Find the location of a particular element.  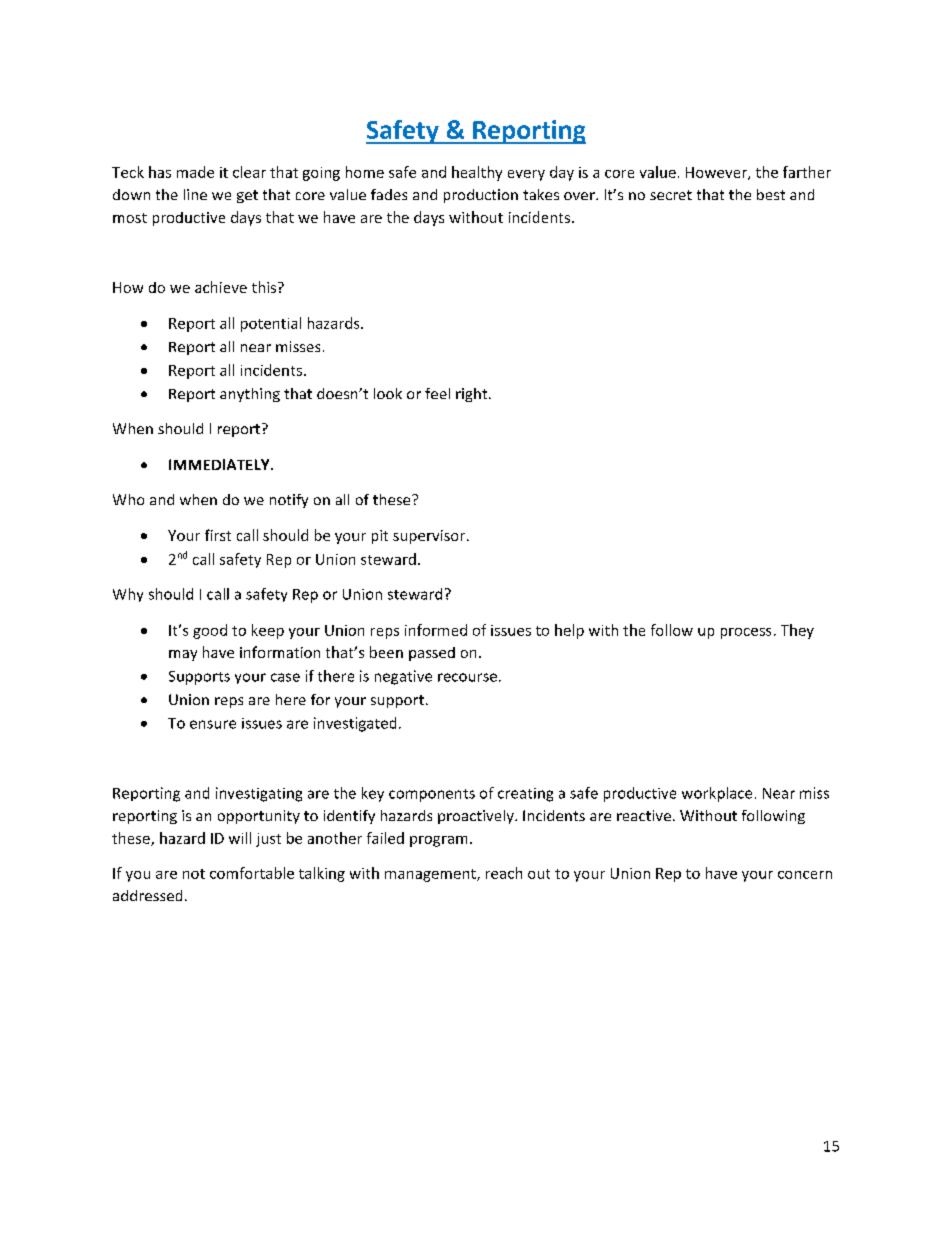

However is located at coordinates (717, 173).
